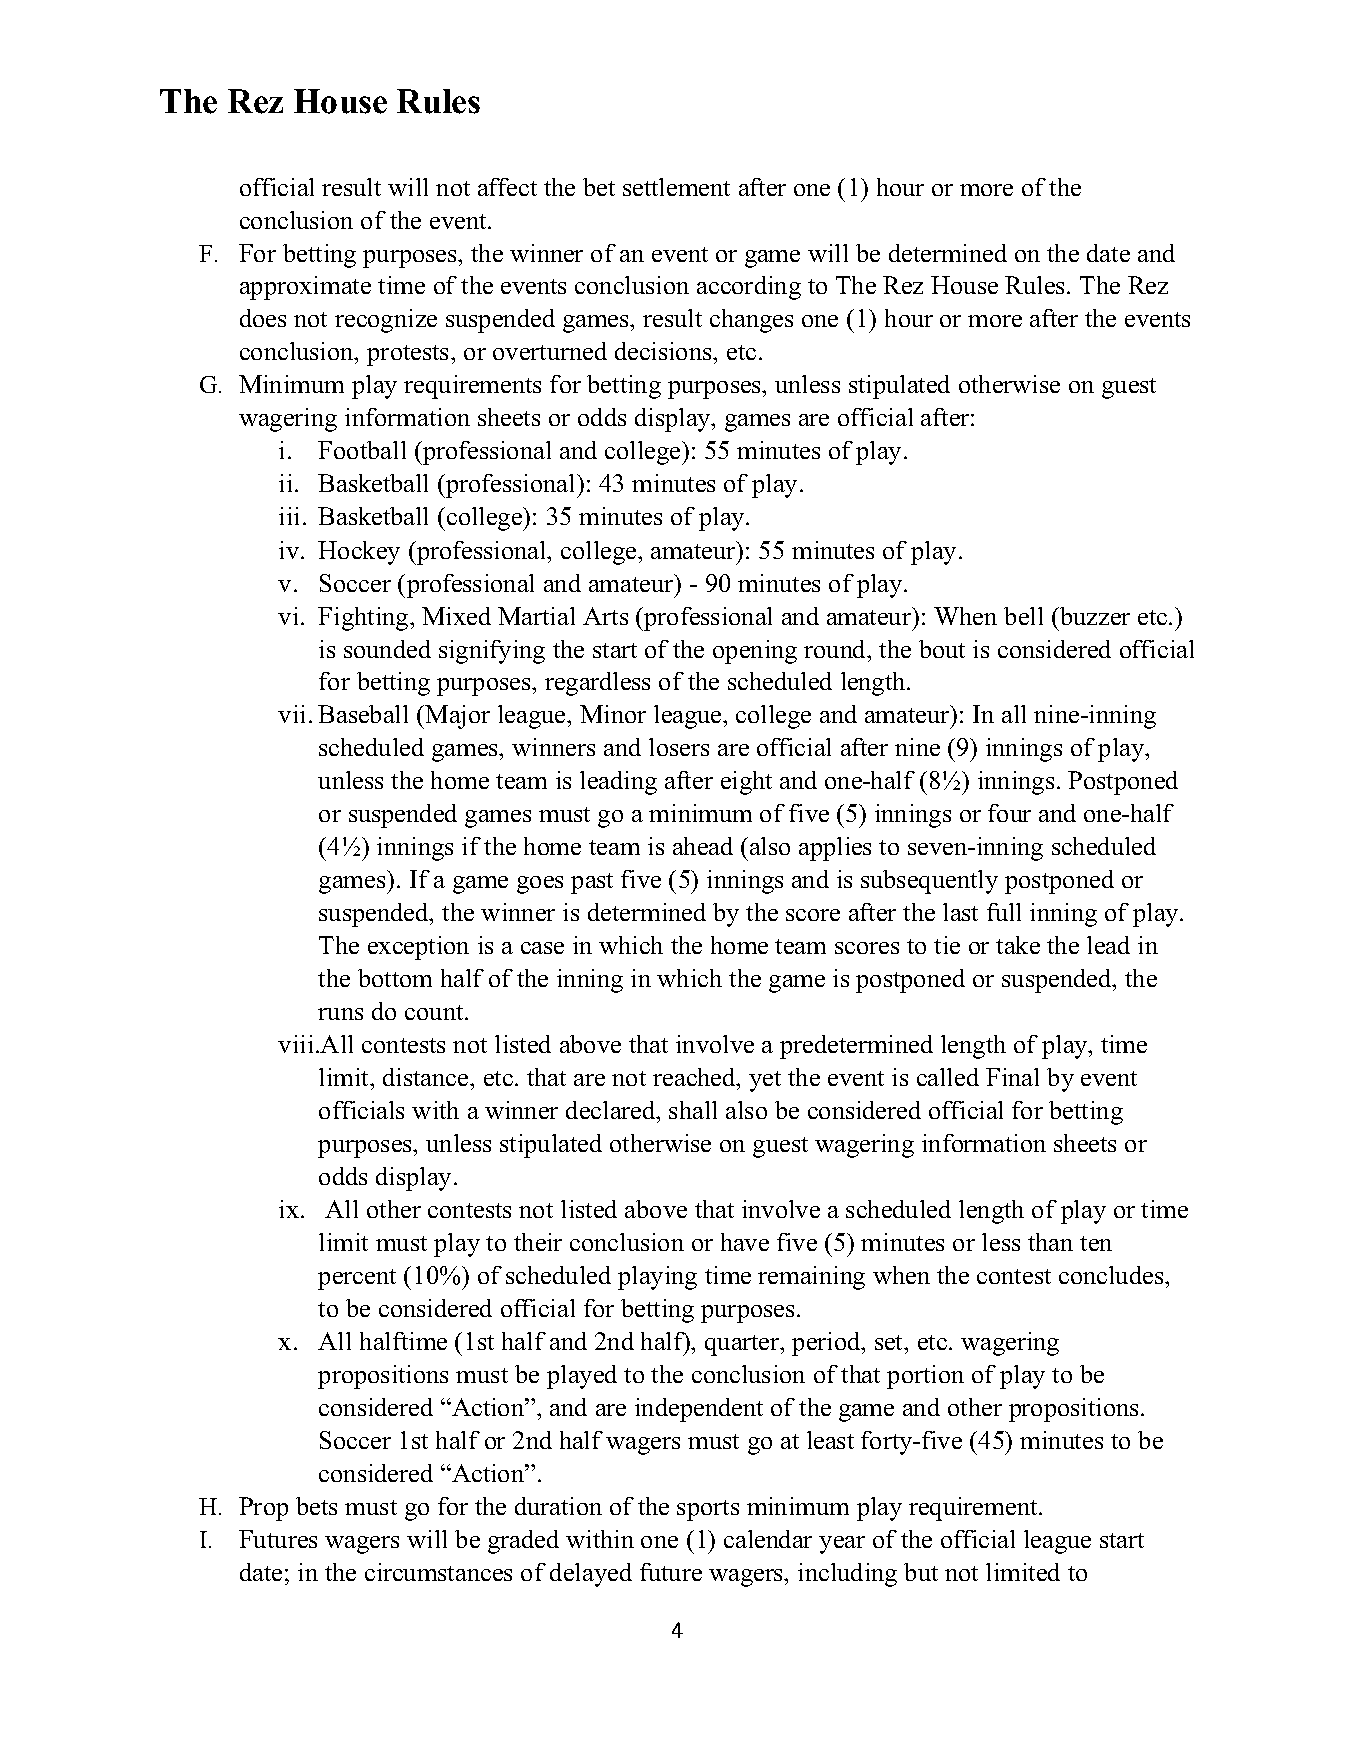 The width and height of the screenshot is (1355, 1754). I want to click on full, so click(1004, 912).
